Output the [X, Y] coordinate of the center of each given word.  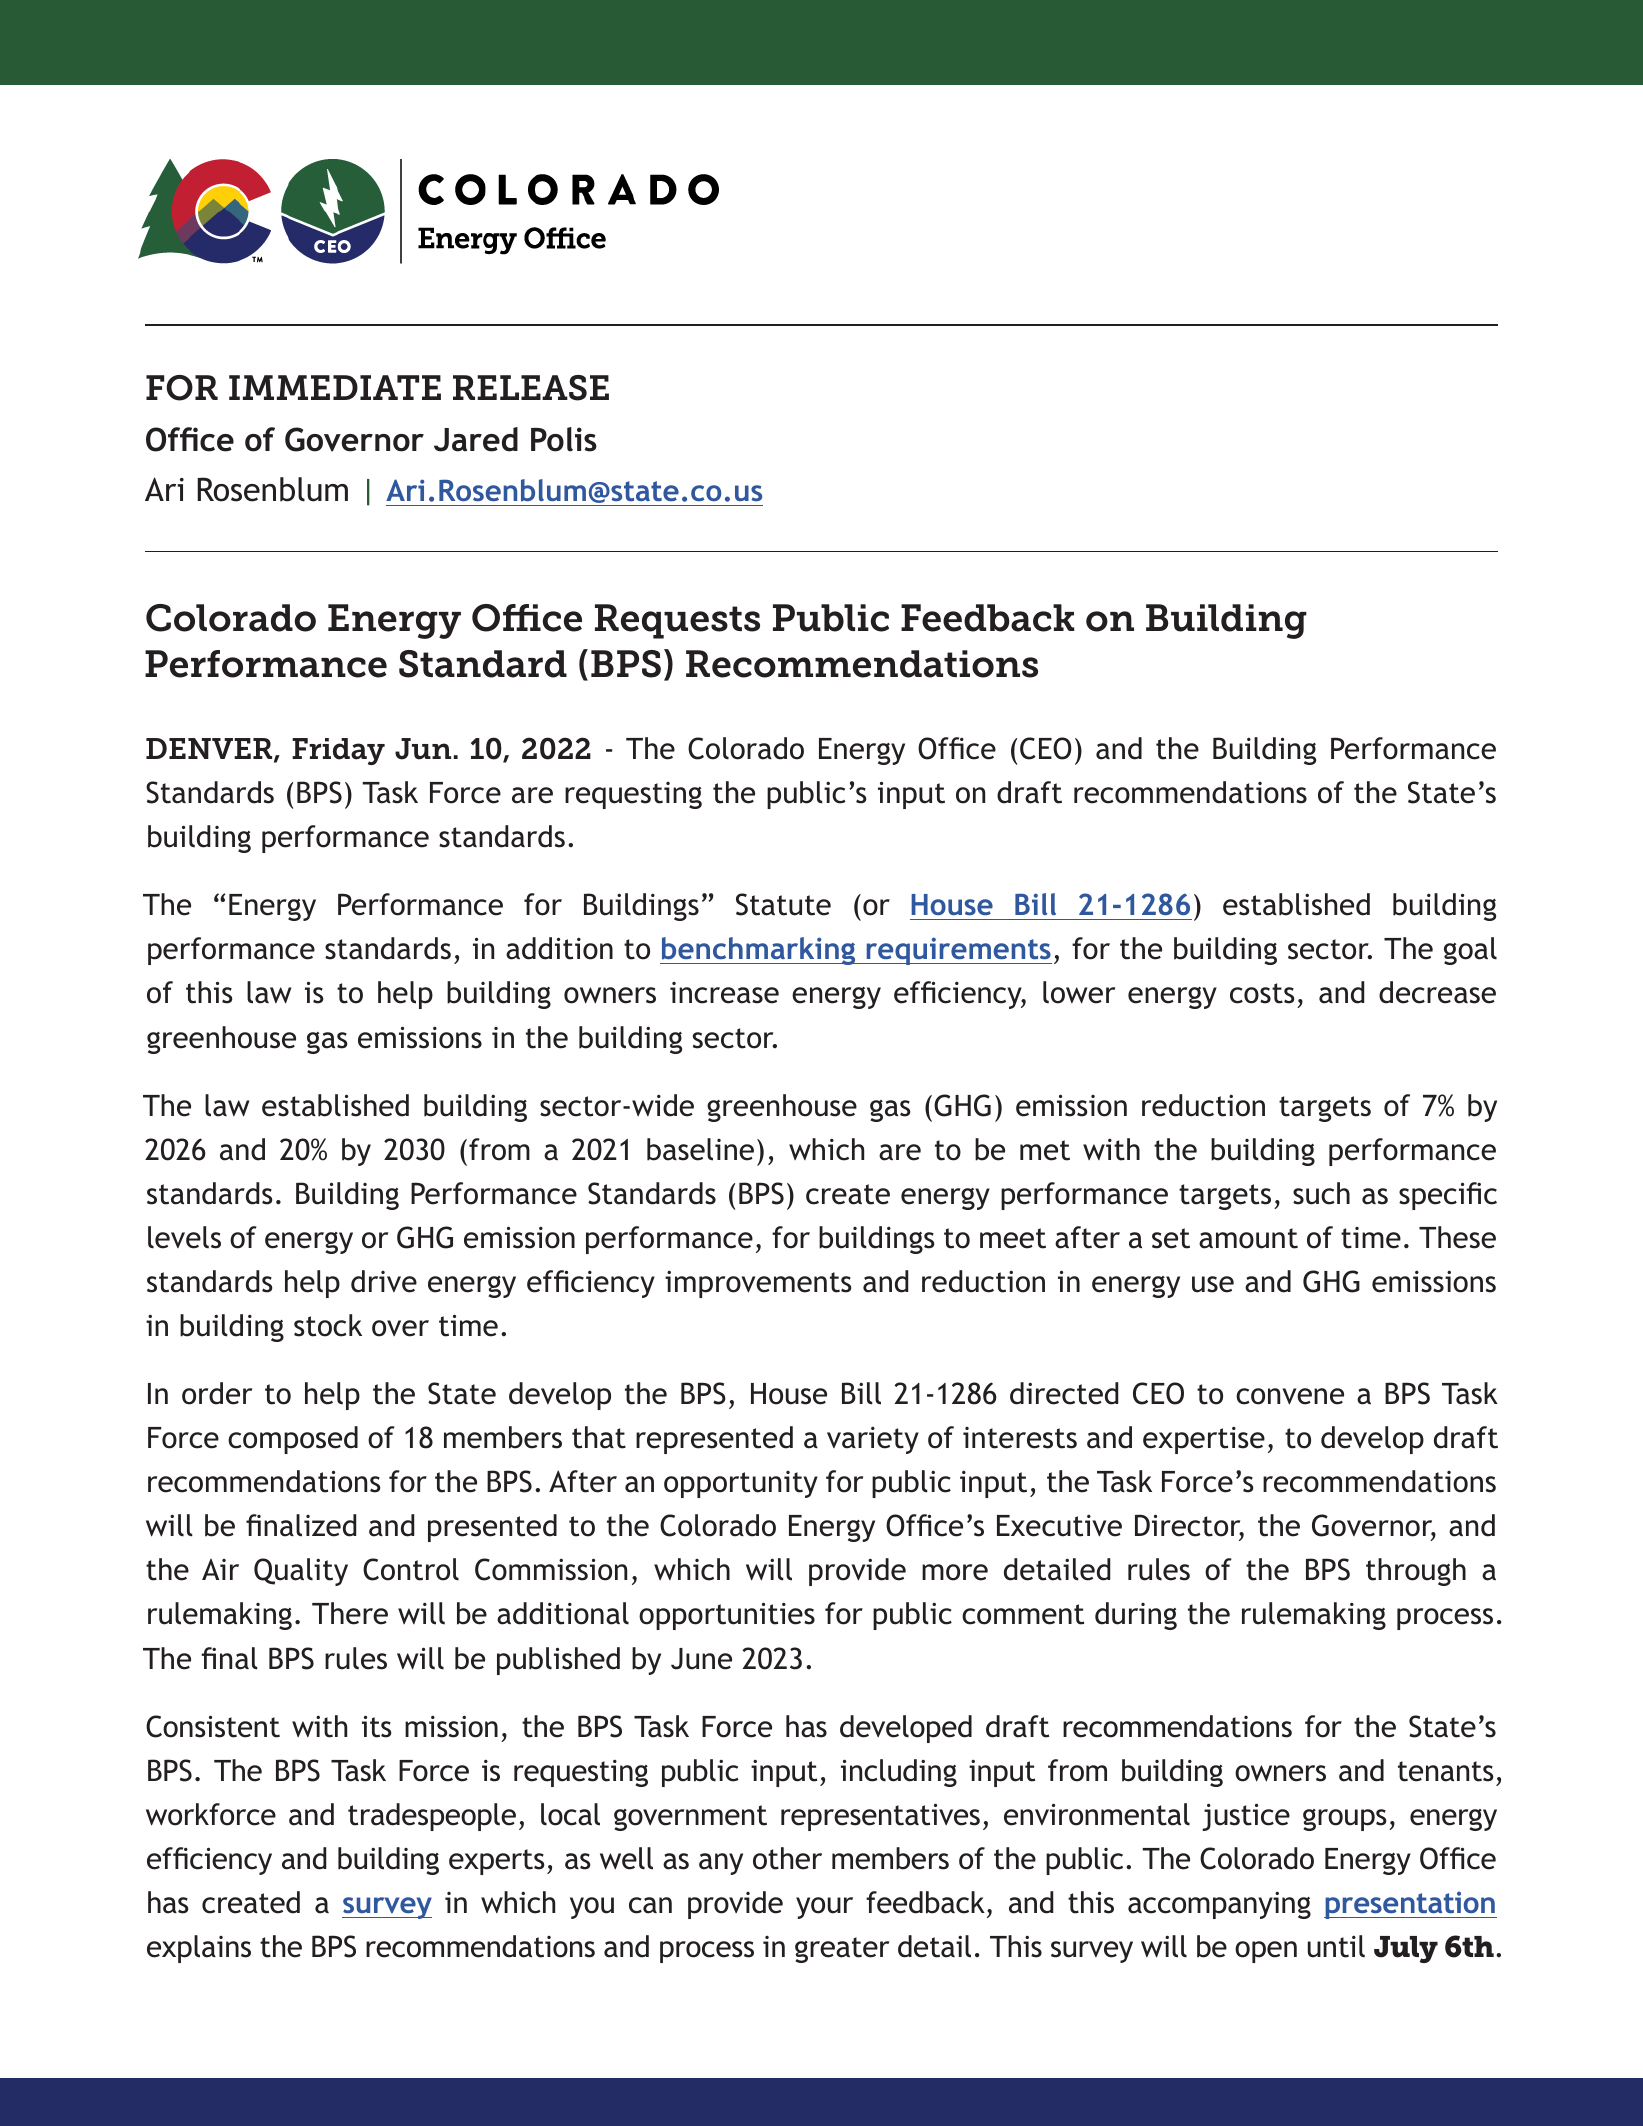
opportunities [727, 1616]
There [350, 1613]
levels [184, 1237]
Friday [338, 751]
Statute [783, 904]
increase [724, 993]
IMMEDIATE [335, 387]
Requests [677, 621]
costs [1262, 993]
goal [1470, 951]
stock [328, 1325]
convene [1290, 1396]
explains [199, 1949]
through [1416, 1572]
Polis [564, 439]
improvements [758, 1284]
